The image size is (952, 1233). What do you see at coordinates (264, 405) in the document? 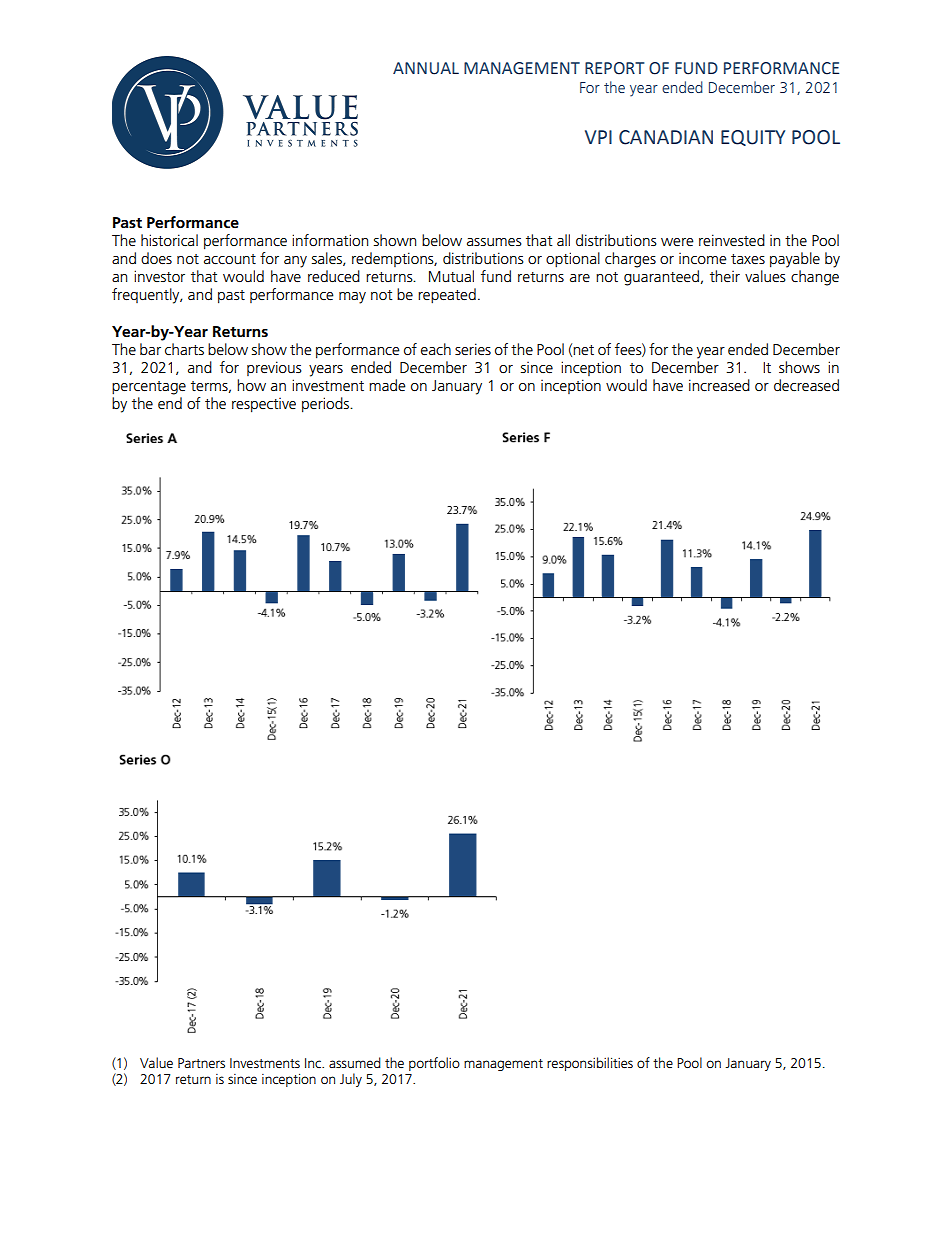
I see `respective` at bounding box center [264, 405].
